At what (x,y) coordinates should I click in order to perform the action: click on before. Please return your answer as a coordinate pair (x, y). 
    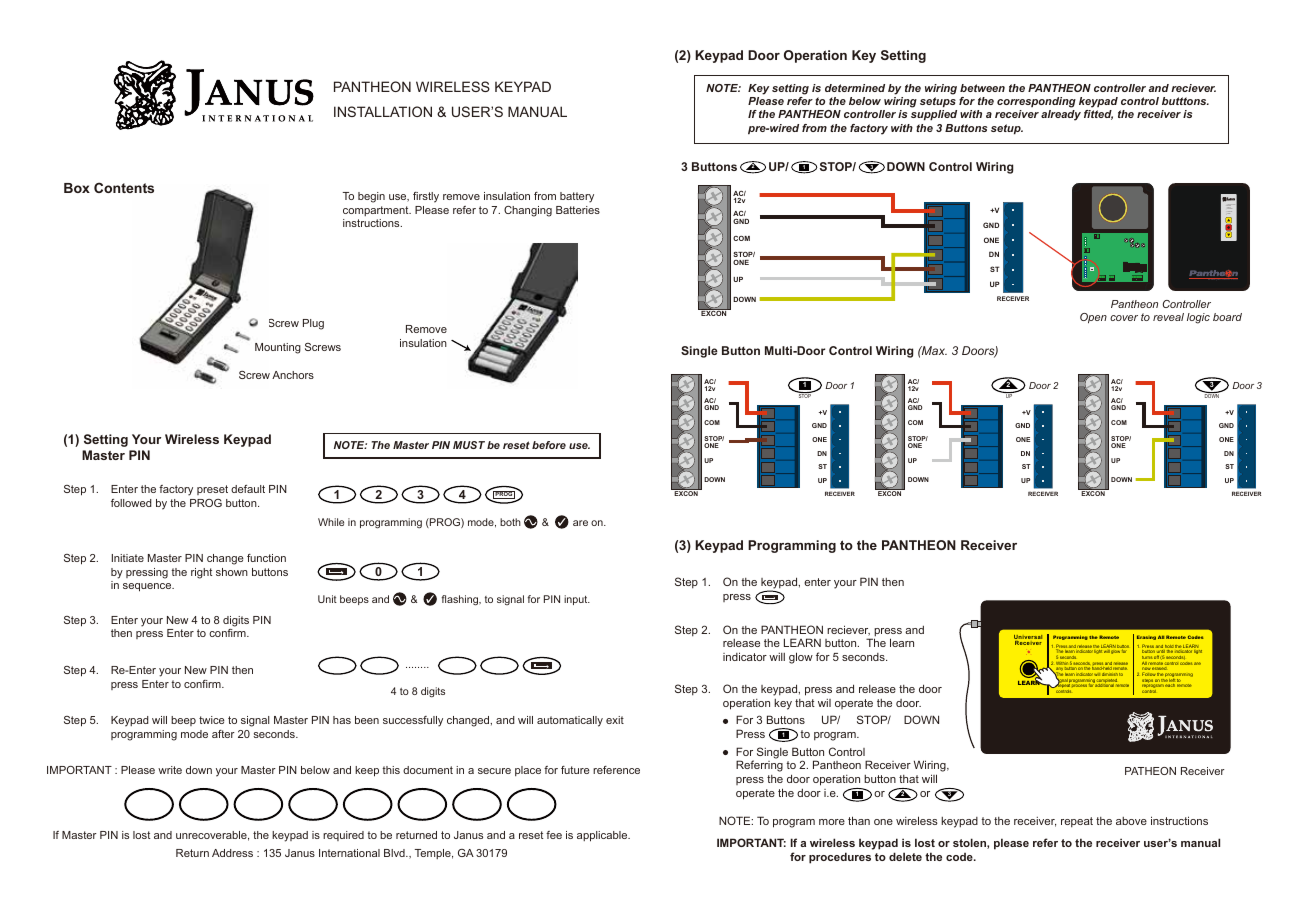
    Looking at the image, I should click on (549, 445).
